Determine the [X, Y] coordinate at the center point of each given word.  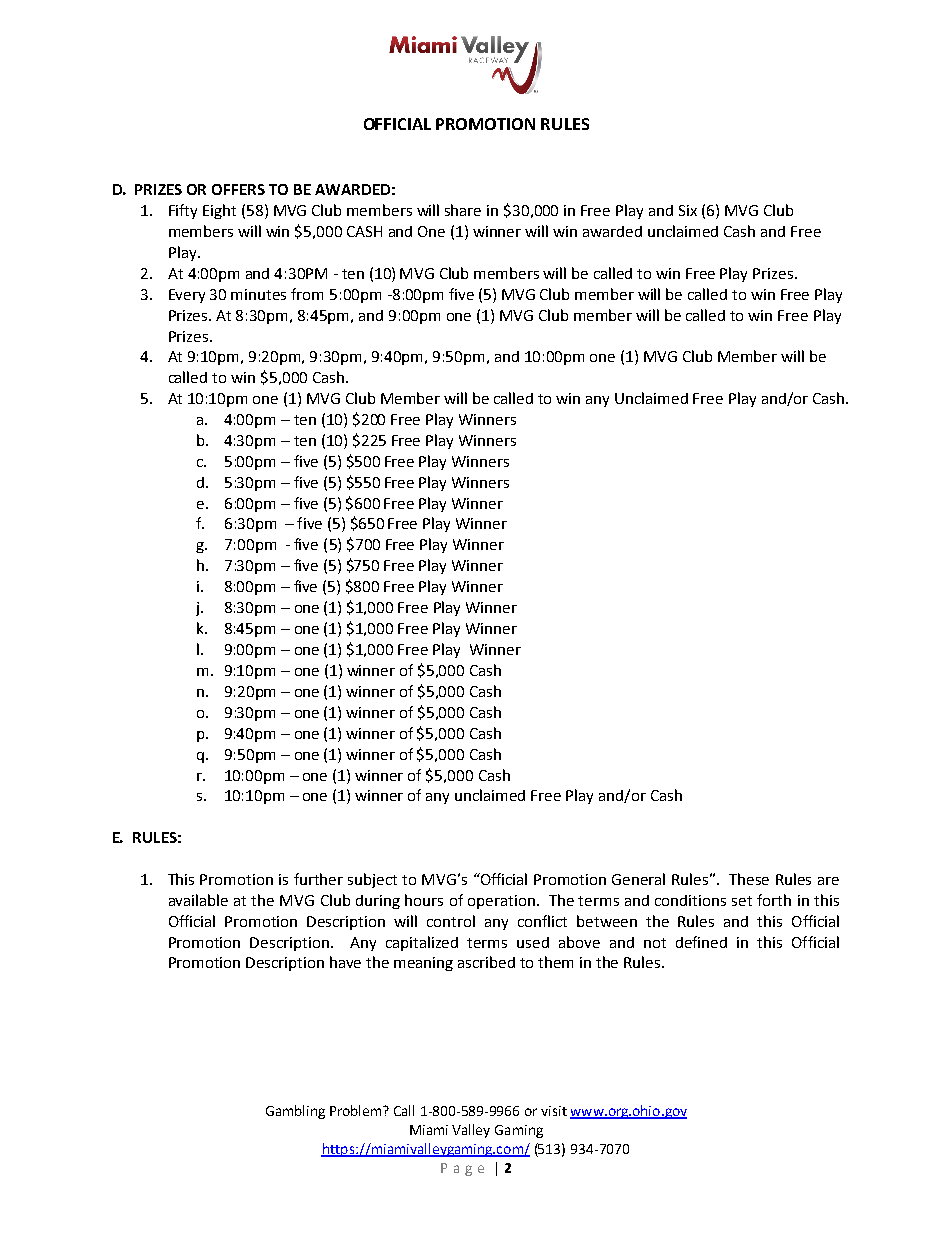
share [463, 210]
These [749, 879]
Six [688, 210]
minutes [258, 294]
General [638, 879]
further [318, 879]
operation [501, 902]
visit [554, 1111]
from [307, 294]
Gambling [295, 1112]
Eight [219, 211]
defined [701, 942]
